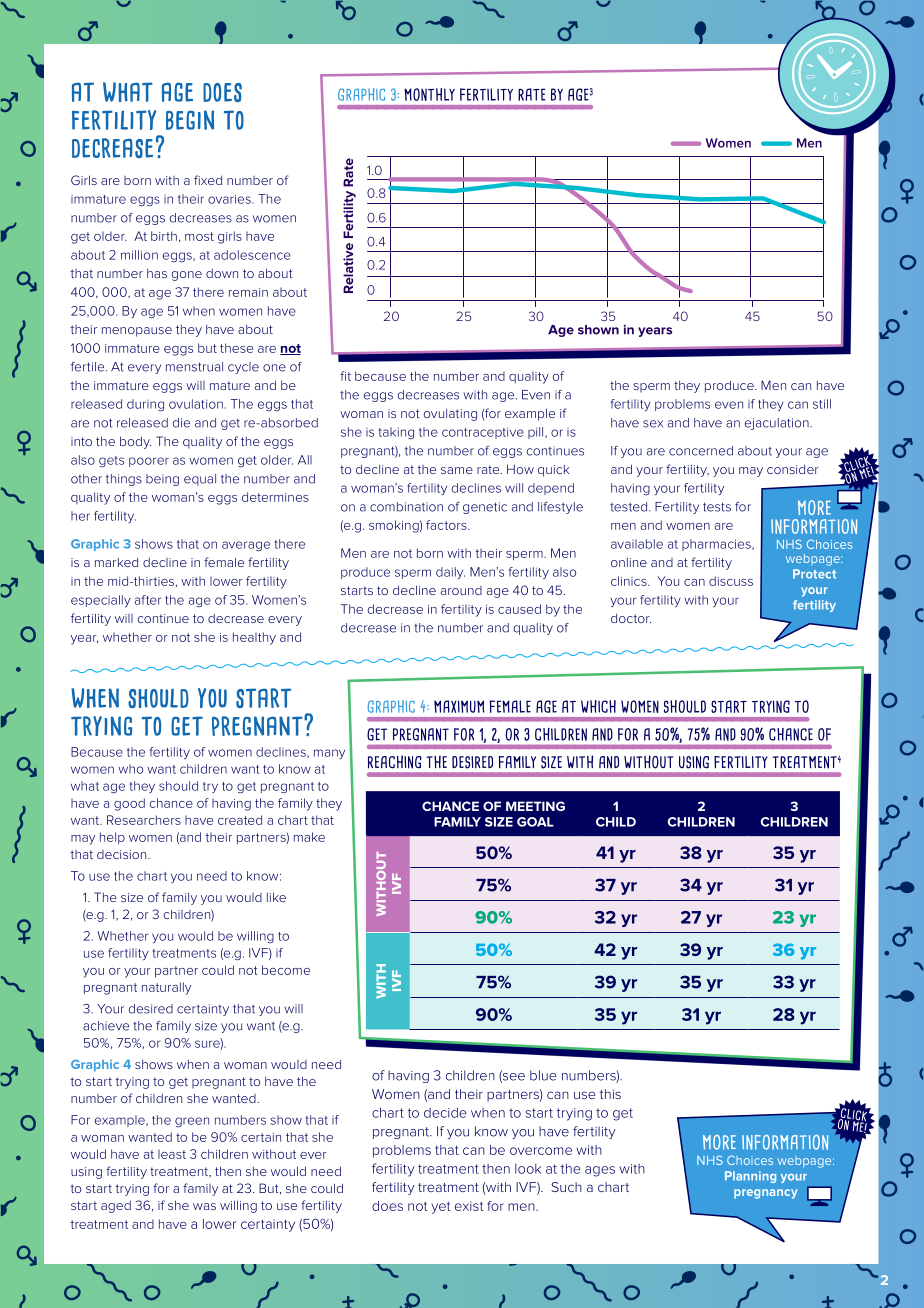 This image has height=1308, width=924. What do you see at coordinates (535, 822) in the image?
I see `GOAL` at bounding box center [535, 822].
